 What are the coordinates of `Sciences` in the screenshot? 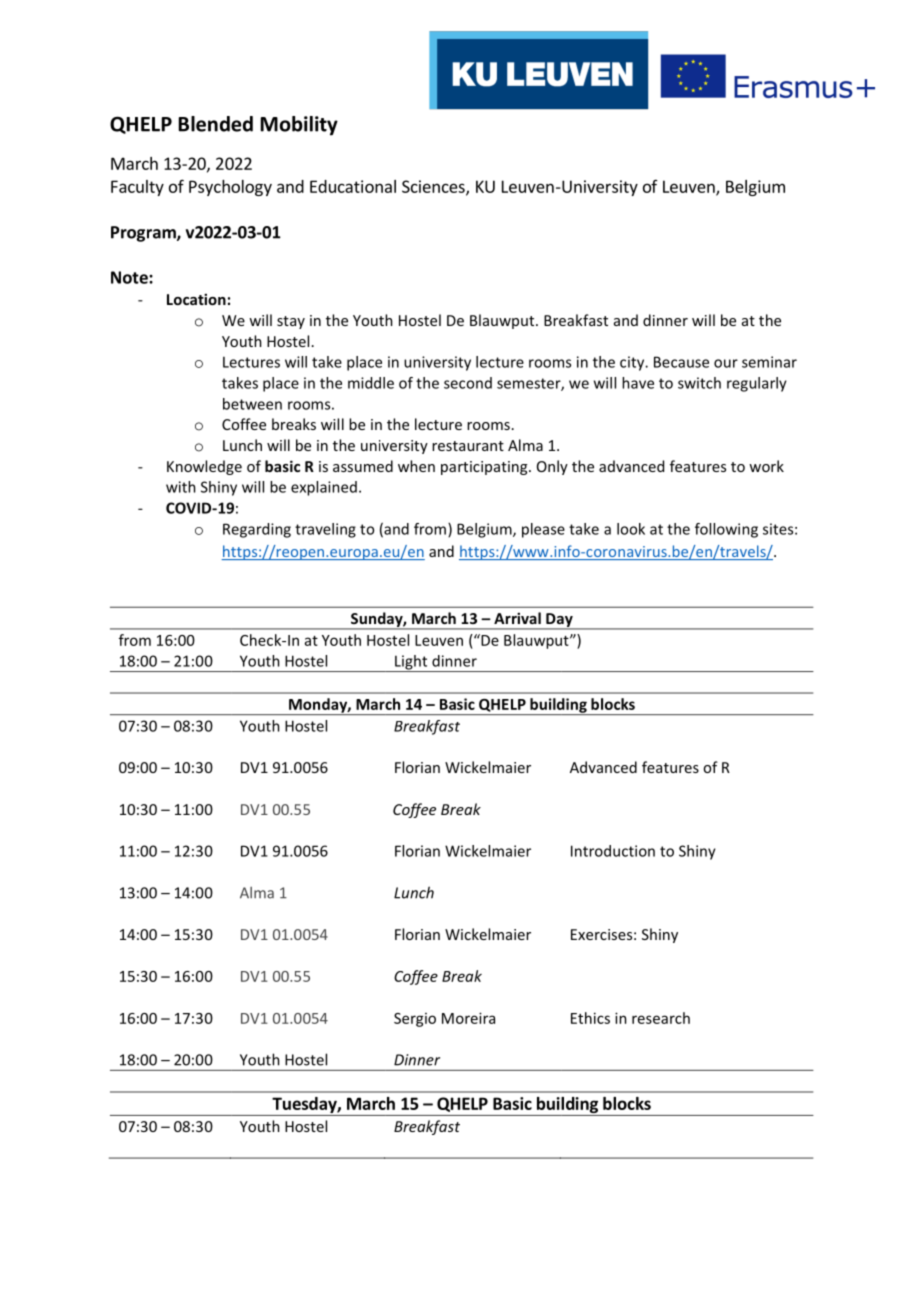 It's located at (434, 187).
